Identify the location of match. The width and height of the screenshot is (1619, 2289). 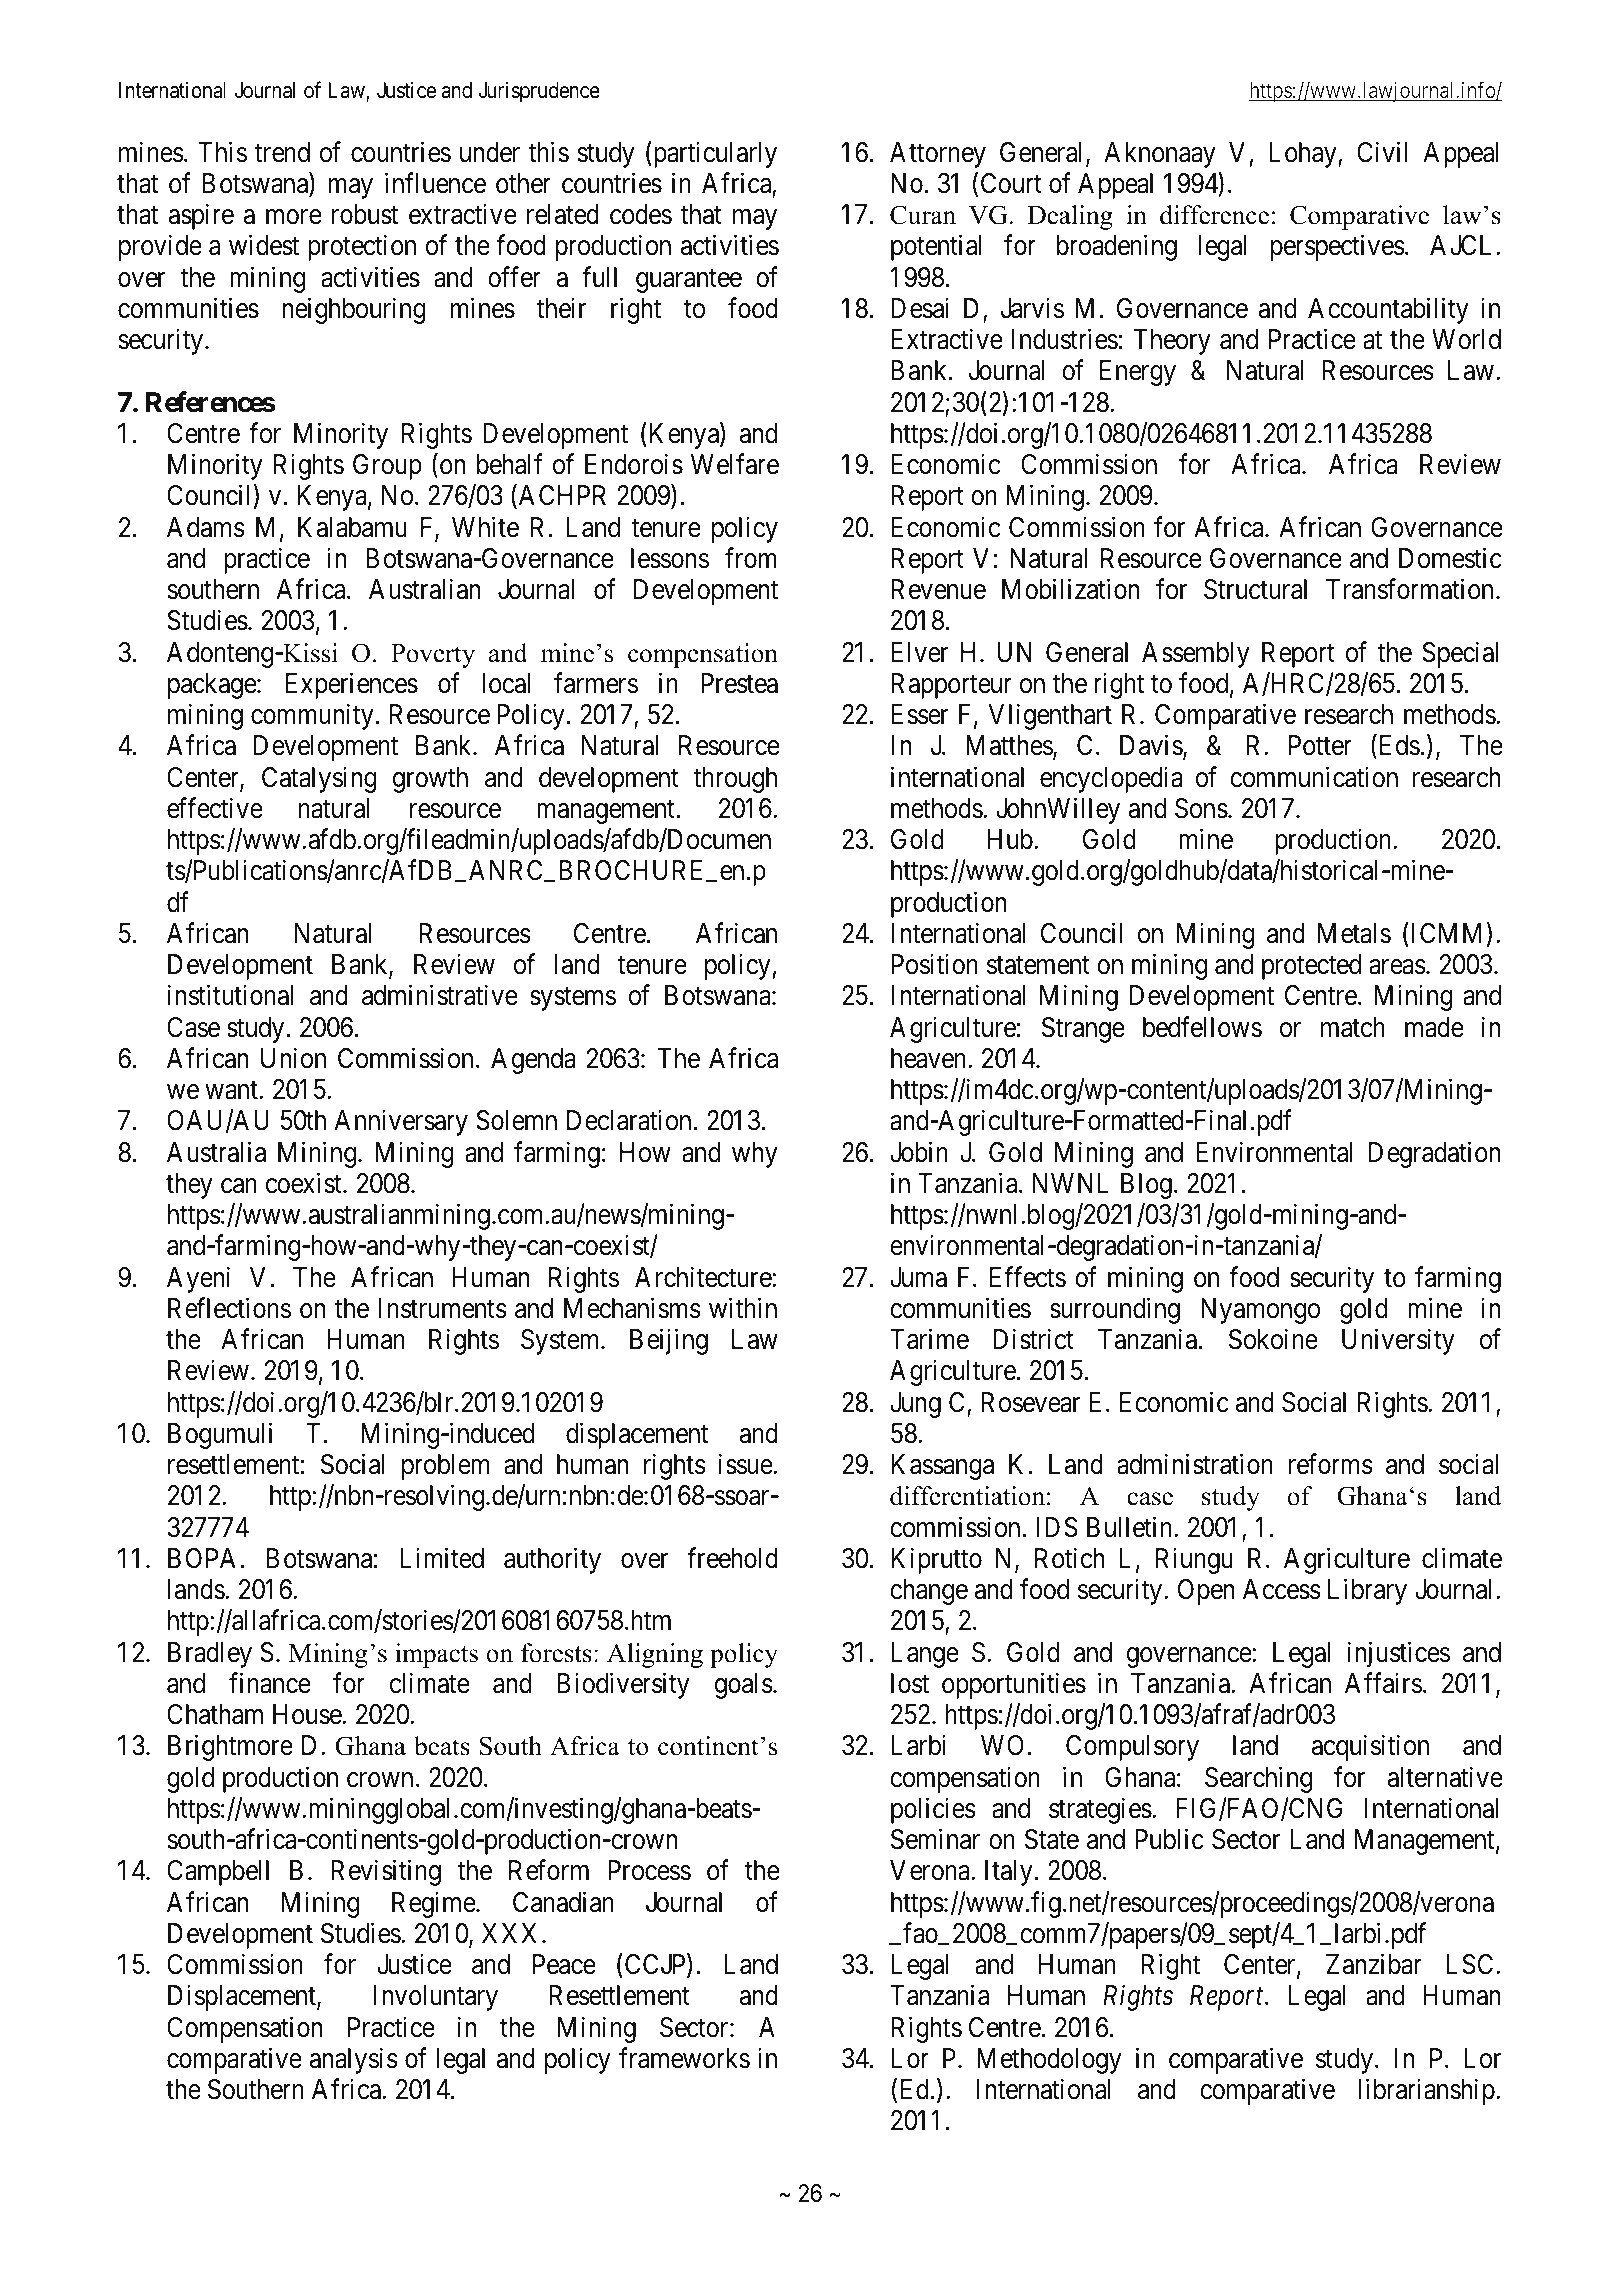
(1353, 1027).
